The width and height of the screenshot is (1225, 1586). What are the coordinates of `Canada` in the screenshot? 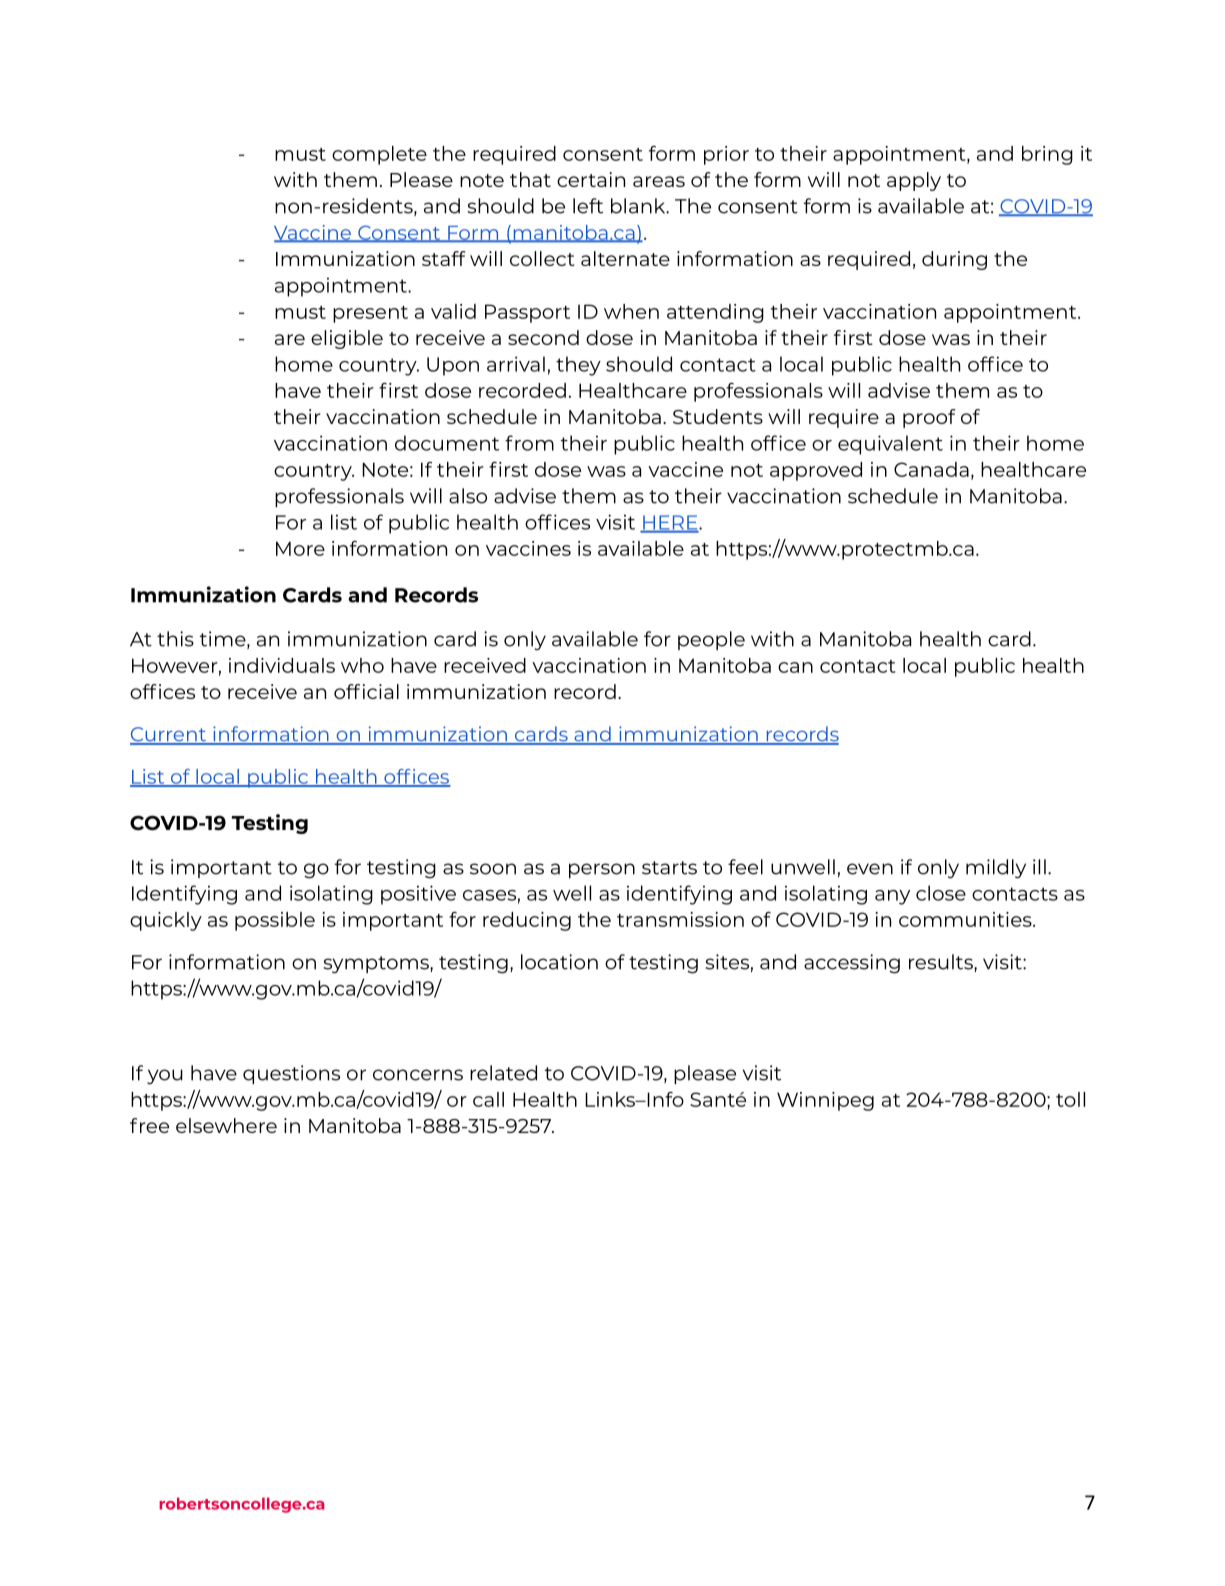 It's located at (931, 469).
